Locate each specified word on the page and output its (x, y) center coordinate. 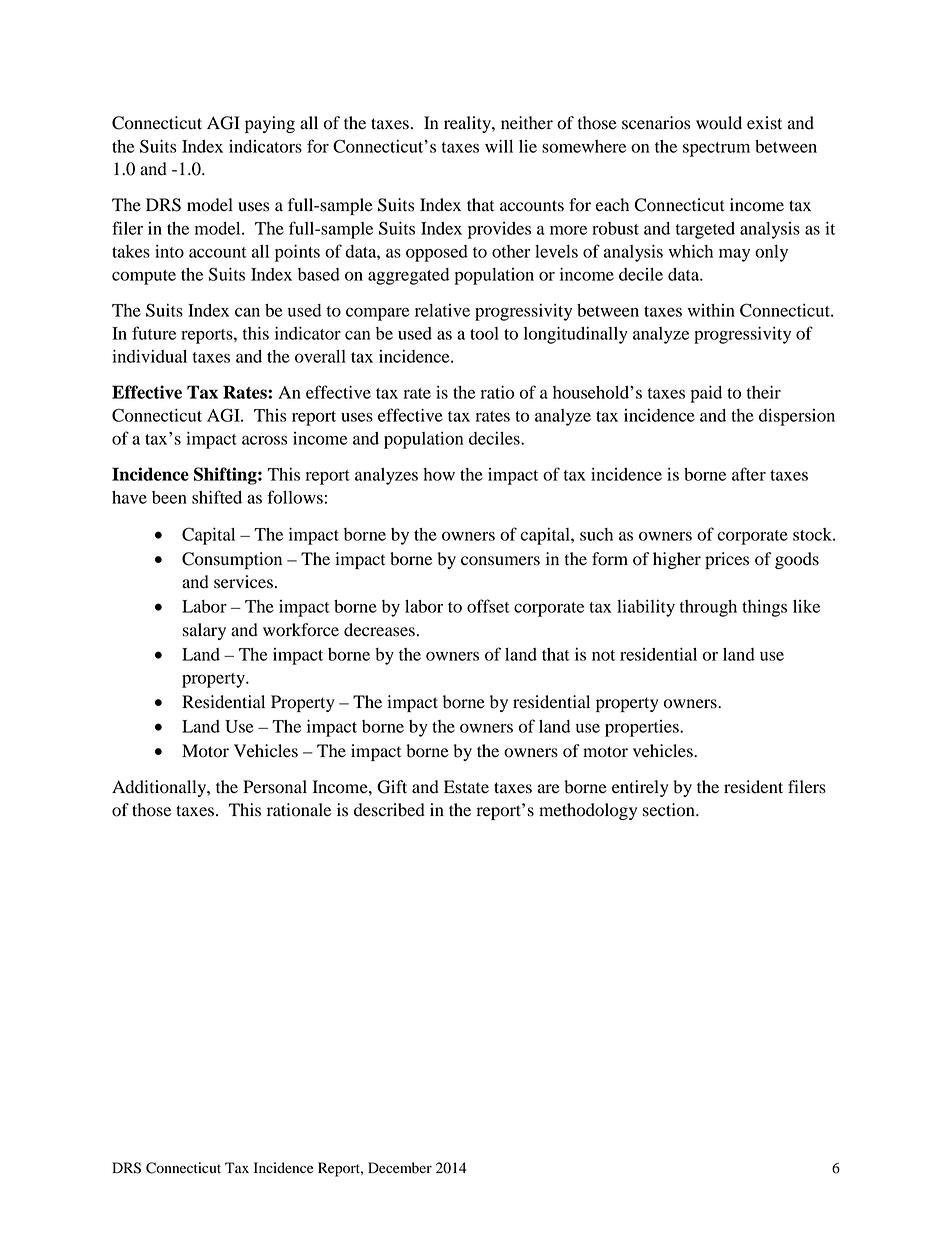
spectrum (716, 149)
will (499, 146)
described (389, 810)
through (708, 608)
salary (204, 631)
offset (488, 606)
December (400, 1168)
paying (270, 124)
